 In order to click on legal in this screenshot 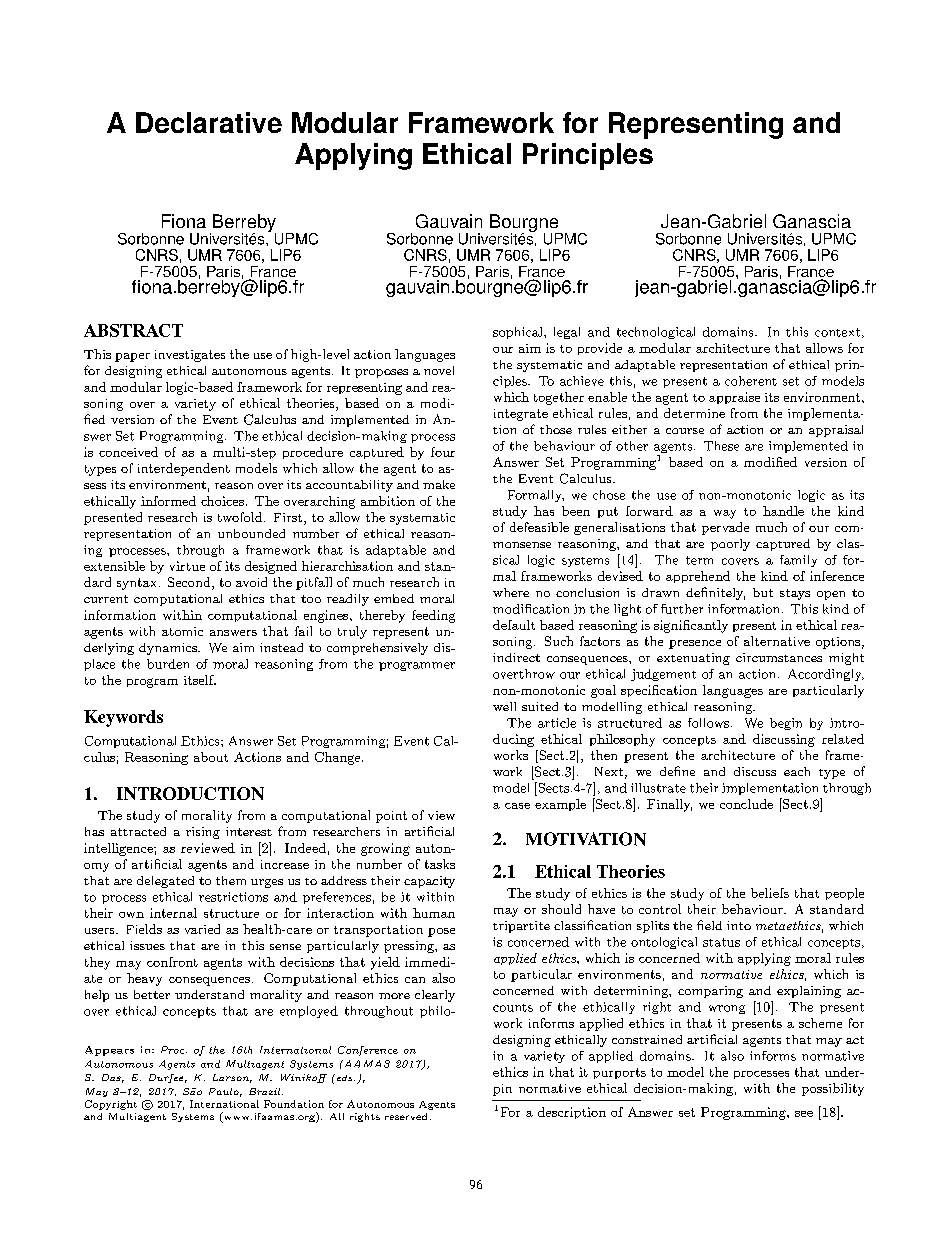, I will do `click(567, 333)`.
